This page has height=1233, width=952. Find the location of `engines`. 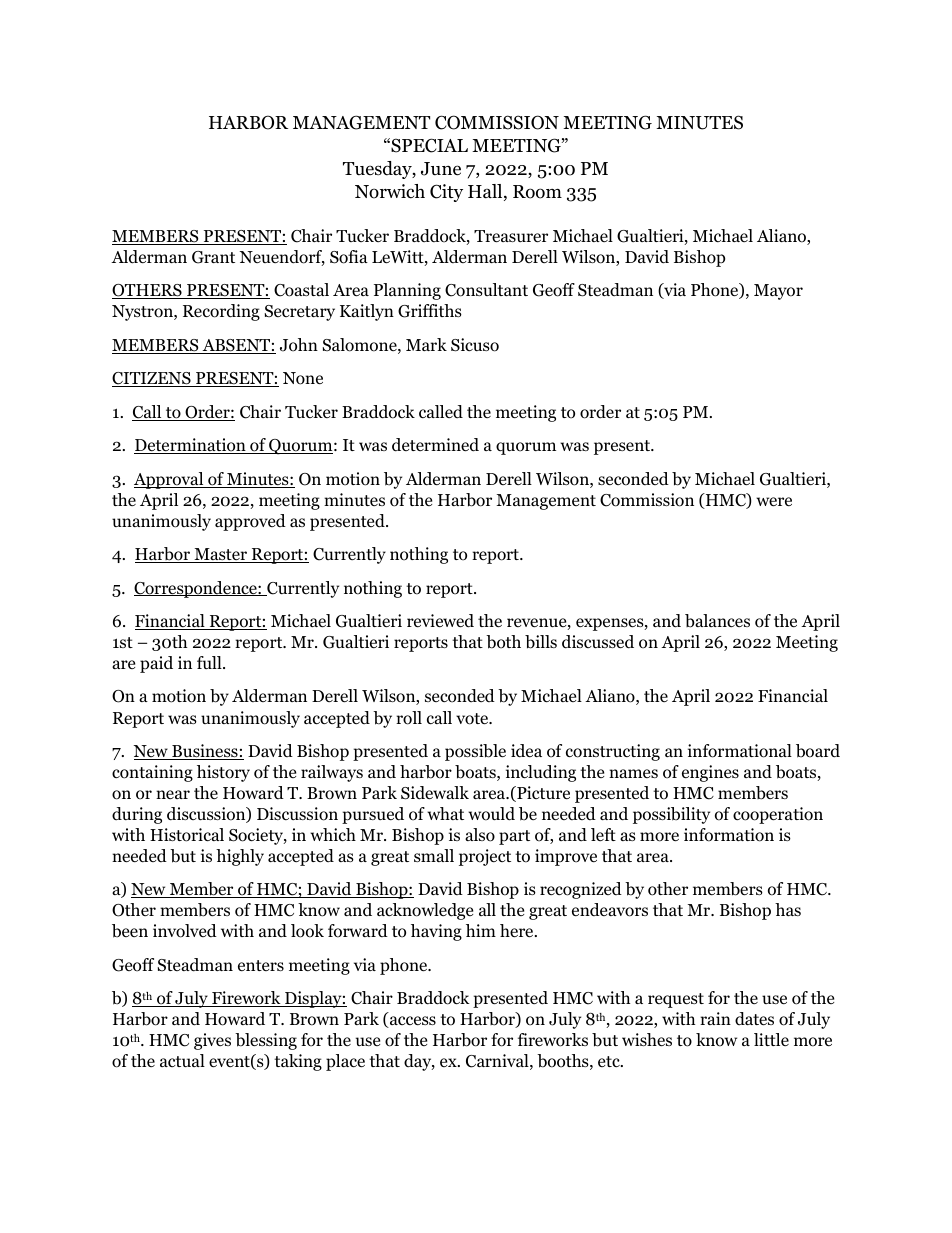

engines is located at coordinates (710, 773).
